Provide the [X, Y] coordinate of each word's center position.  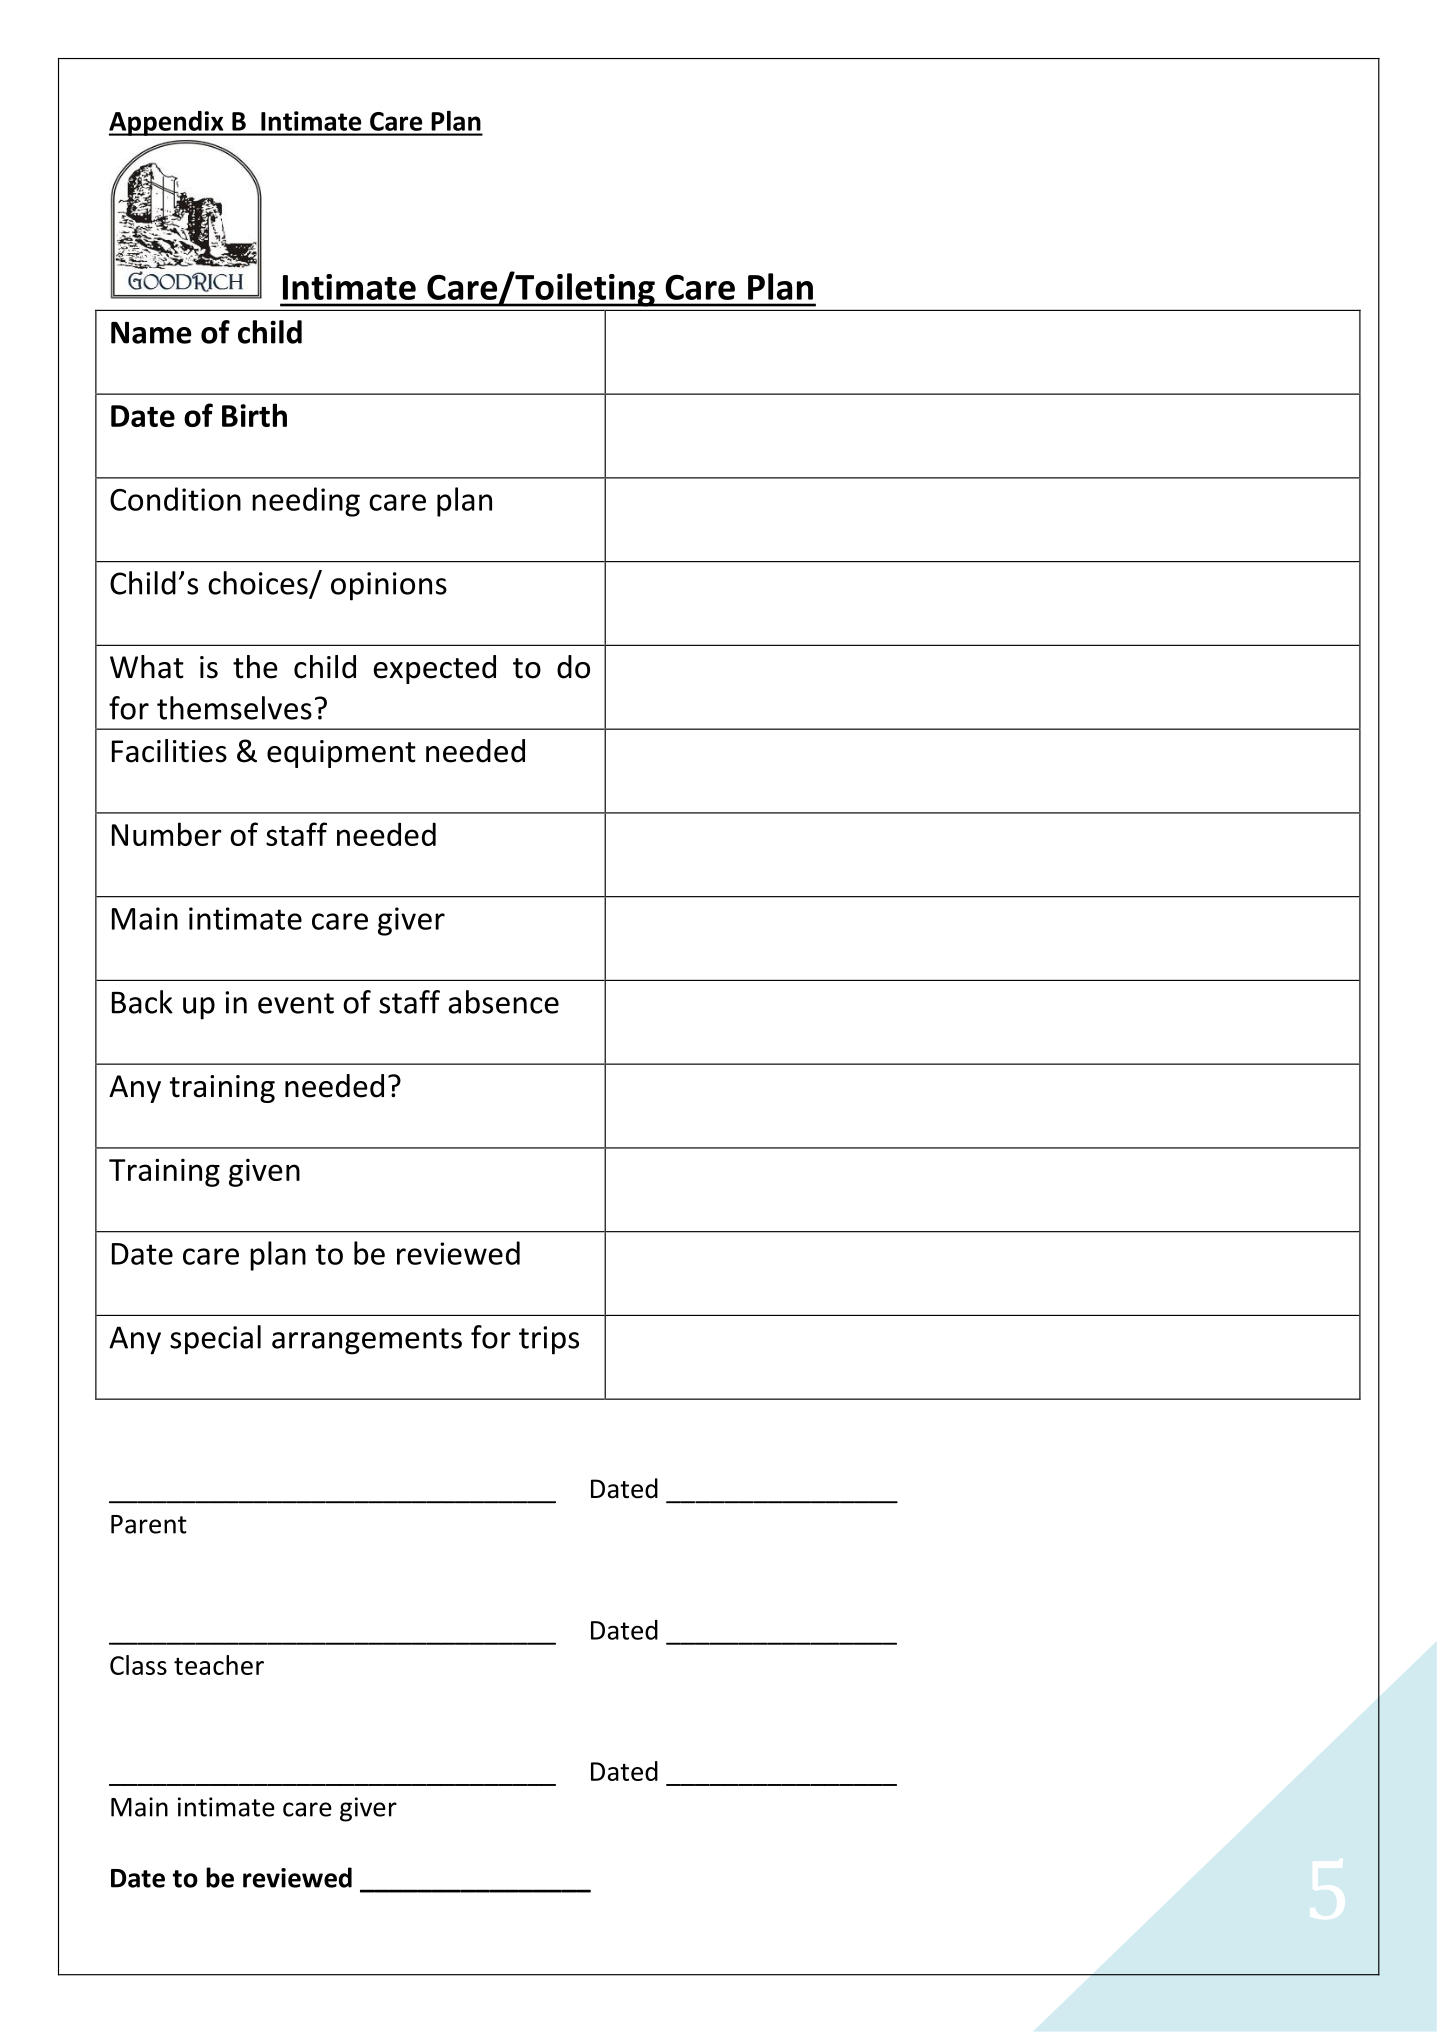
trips [549, 1340]
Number [167, 834]
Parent [149, 1524]
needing [306, 502]
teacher [219, 1665]
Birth [254, 415]
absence [503, 1002]
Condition [175, 499]
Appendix [167, 123]
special [215, 1340]
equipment [341, 754]
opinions [389, 586]
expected [434, 669]
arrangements [367, 1341]
